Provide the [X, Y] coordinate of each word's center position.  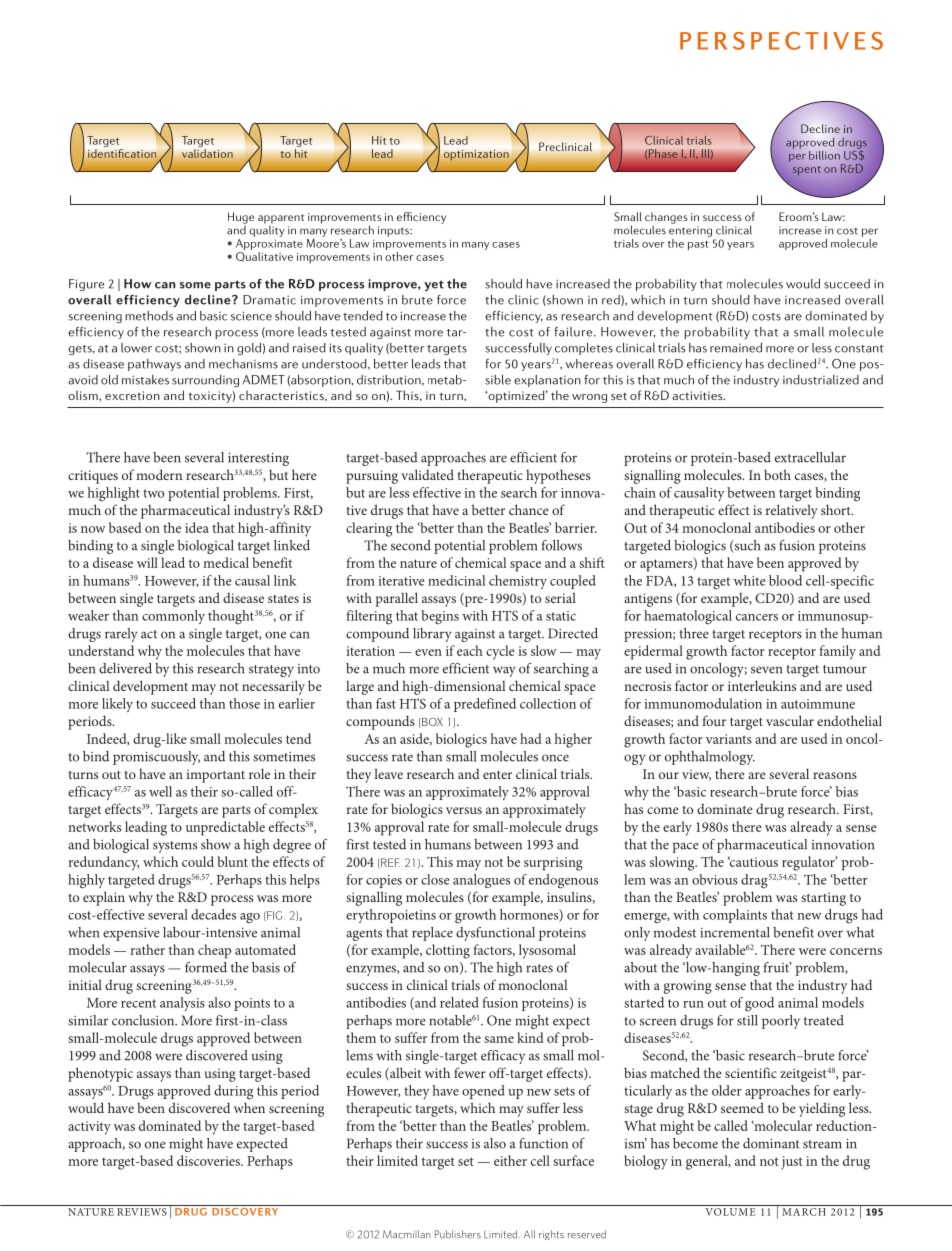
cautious [753, 861]
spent [807, 171]
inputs [394, 231]
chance [529, 509]
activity [89, 1128]
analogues [481, 881]
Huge [241, 218]
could [198, 861]
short [837, 509]
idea [197, 527]
